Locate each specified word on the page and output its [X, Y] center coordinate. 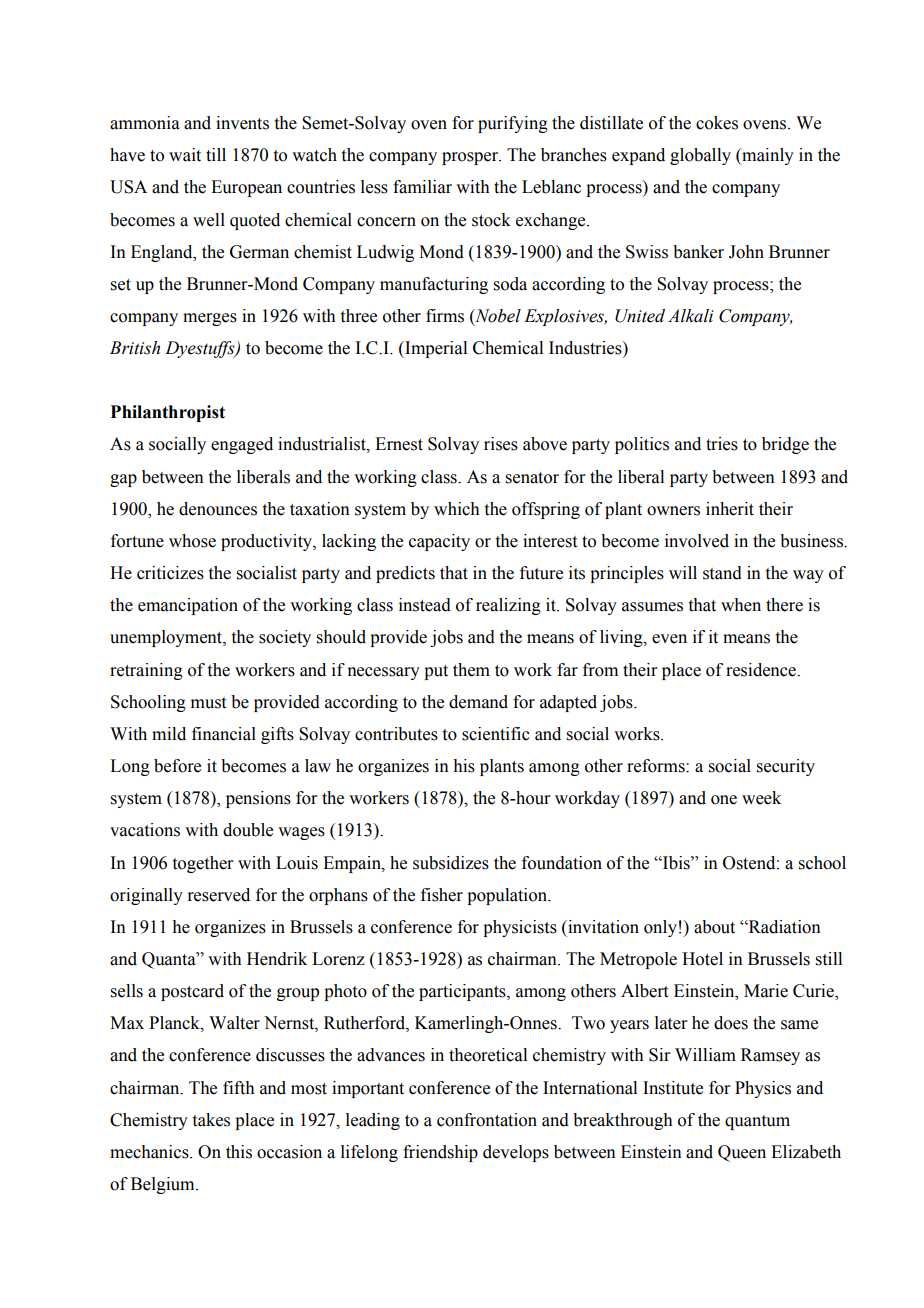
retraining [146, 671]
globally [700, 156]
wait [185, 155]
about [714, 927]
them [471, 670]
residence [762, 670]
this [239, 1152]
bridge [785, 445]
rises [501, 444]
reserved [218, 895]
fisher [442, 895]
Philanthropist [167, 413]
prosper [471, 158]
